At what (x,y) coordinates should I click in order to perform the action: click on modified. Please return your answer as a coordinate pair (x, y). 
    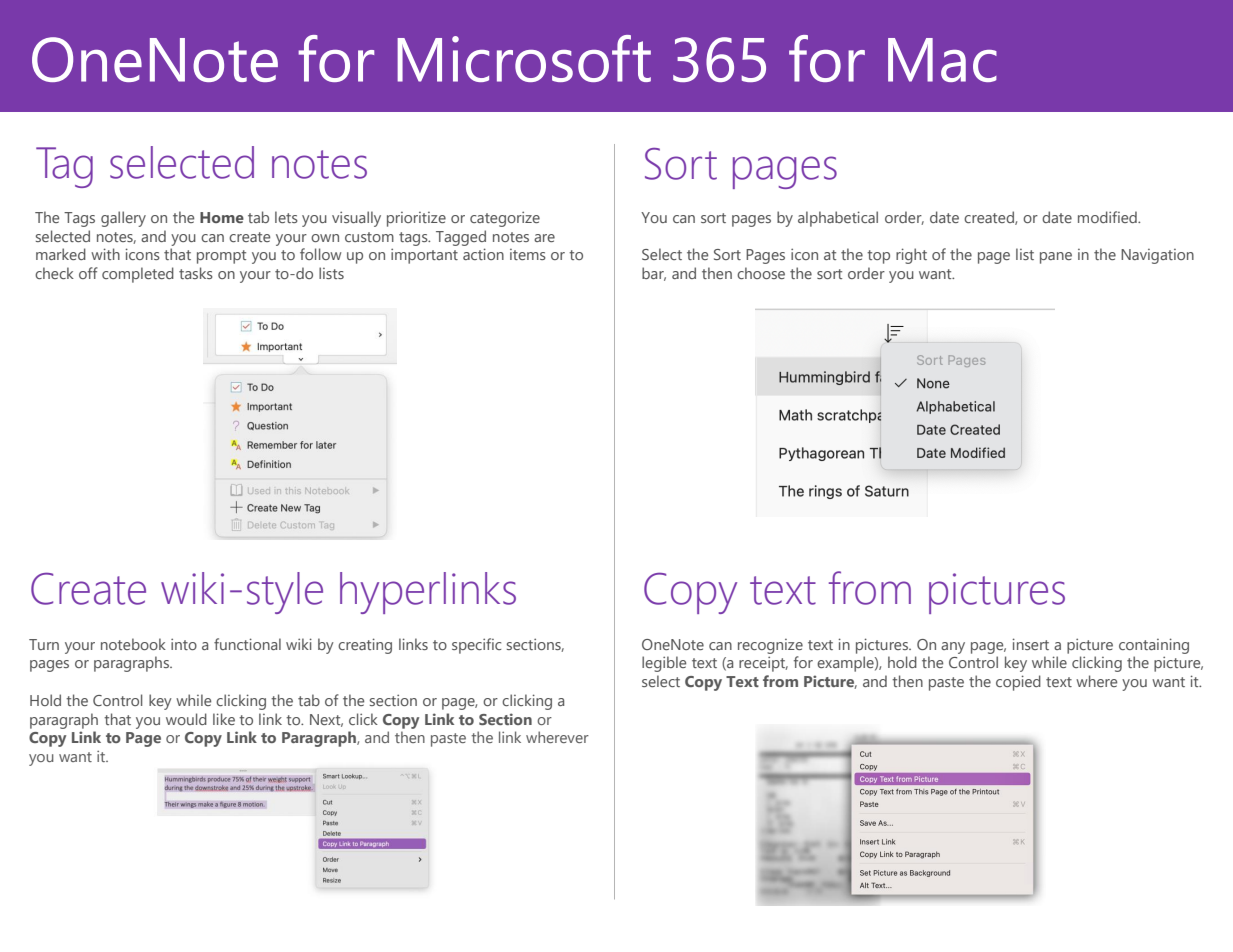
    Looking at the image, I should click on (1108, 217).
